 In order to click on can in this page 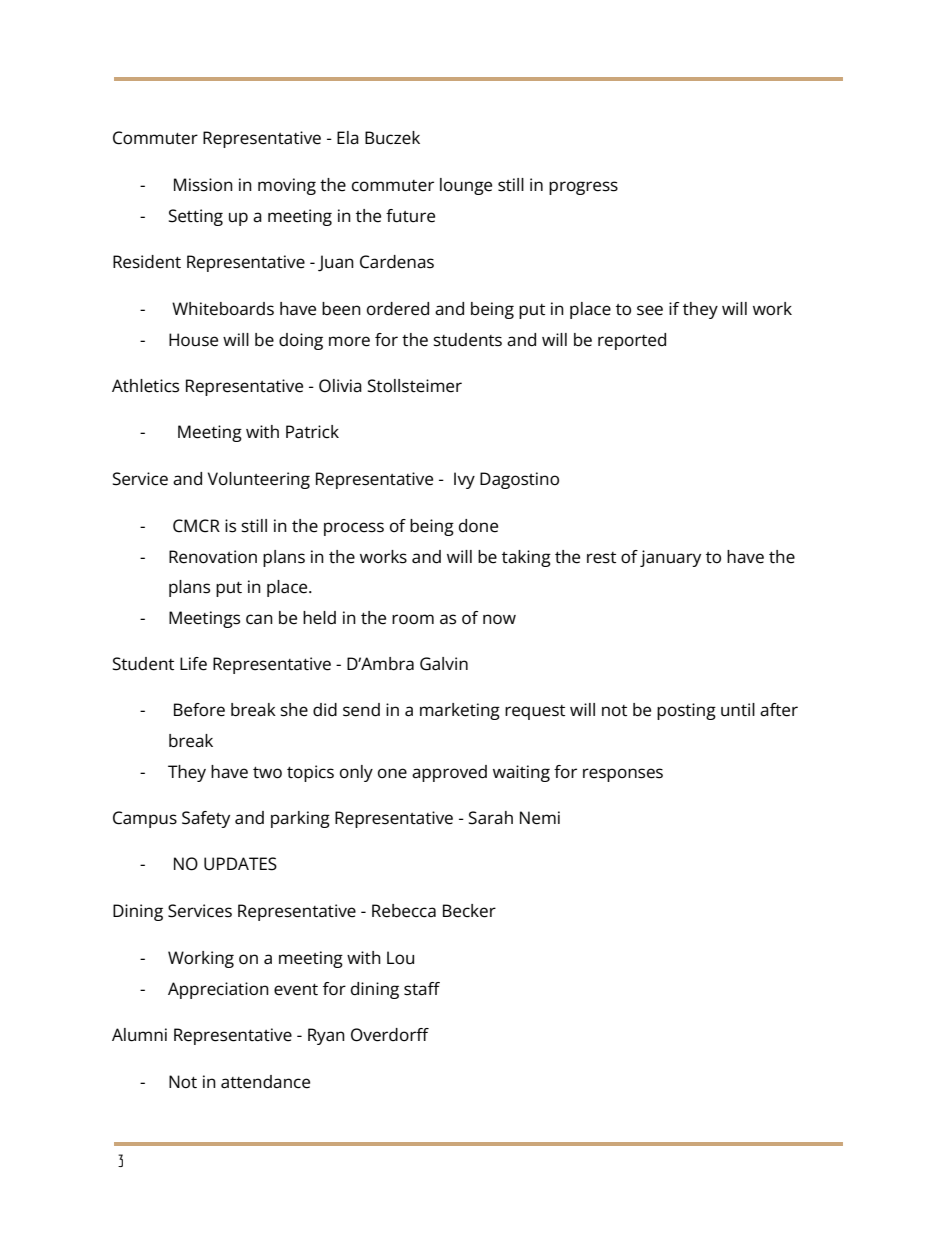, I will do `click(259, 619)`.
